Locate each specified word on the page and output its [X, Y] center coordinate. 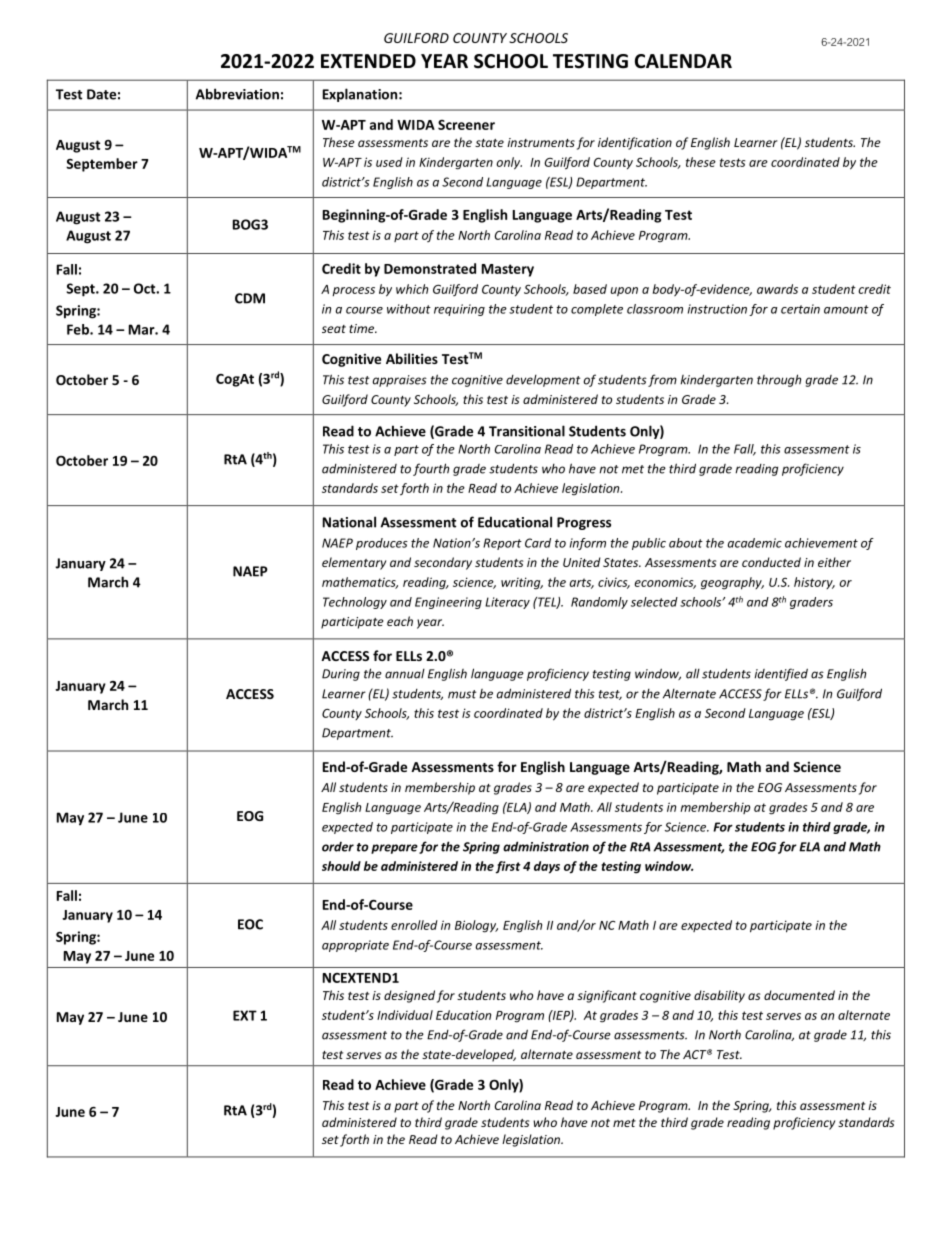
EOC [250, 924]
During [341, 675]
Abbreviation [237, 94]
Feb [79, 329]
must [462, 694]
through [779, 380]
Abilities [412, 358]
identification [635, 143]
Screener [466, 125]
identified [781, 674]
